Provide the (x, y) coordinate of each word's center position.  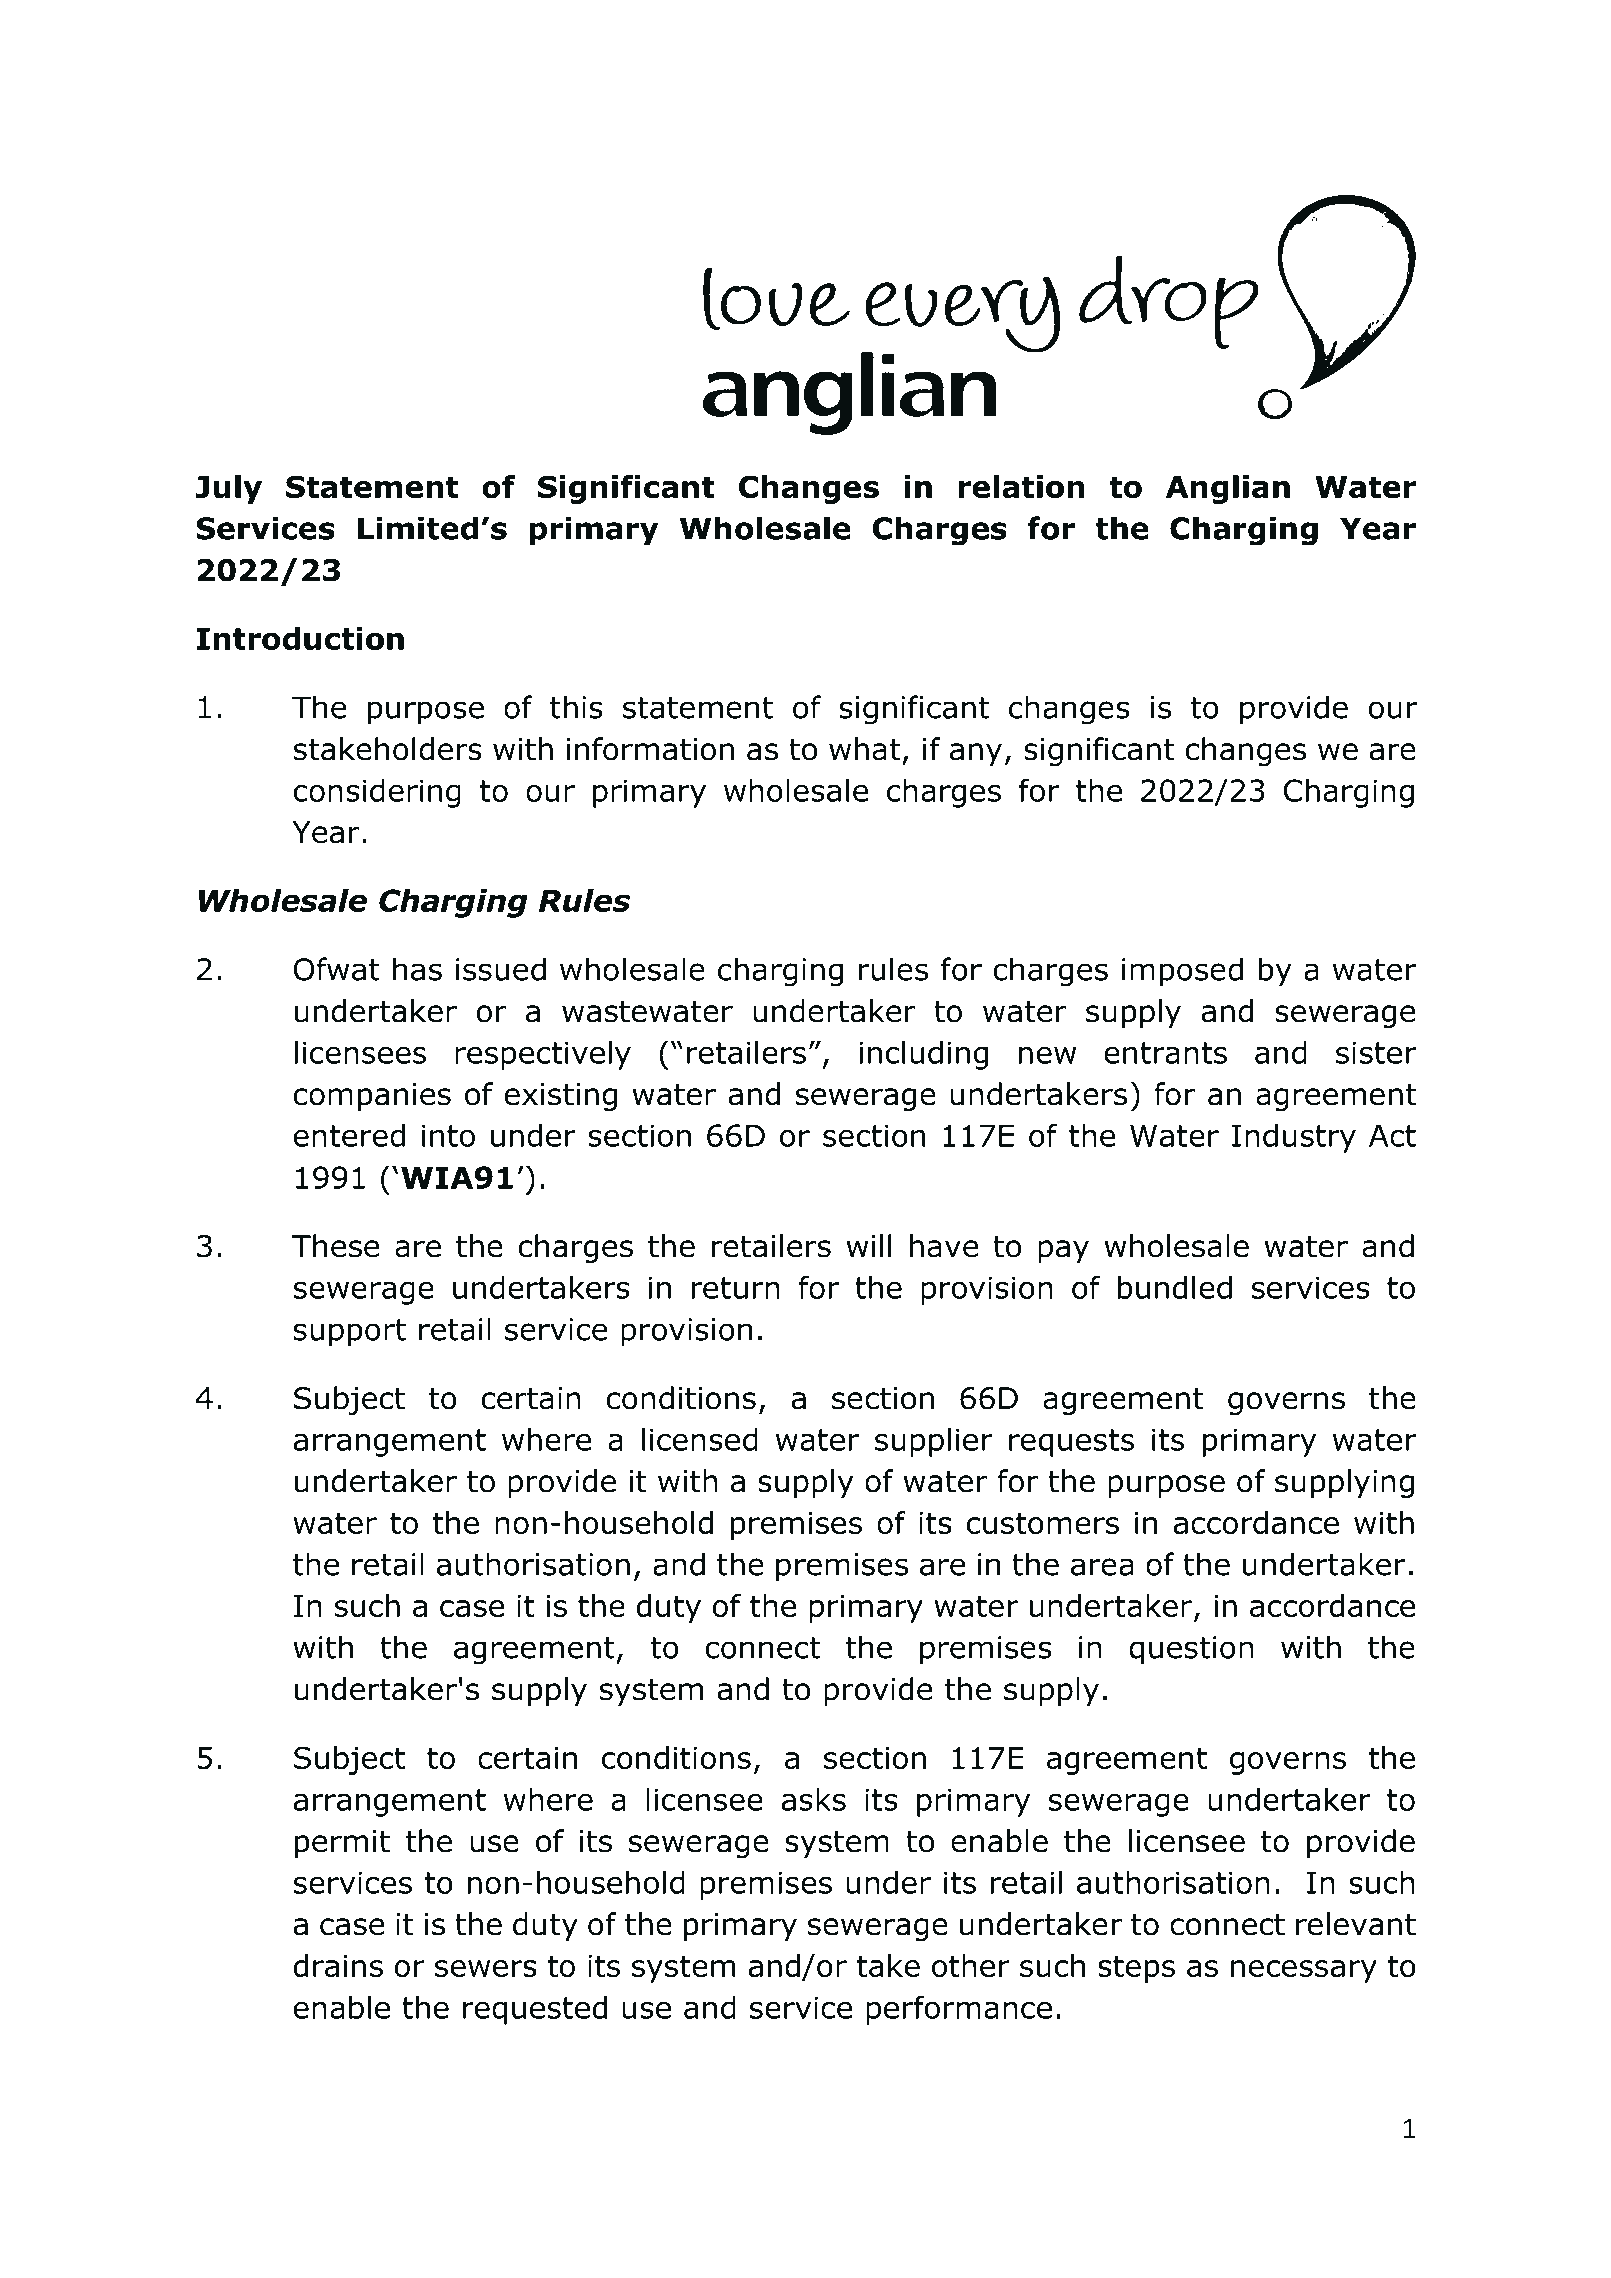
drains (338, 1965)
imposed (1182, 972)
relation (1021, 487)
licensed (700, 1439)
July (228, 489)
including (923, 1055)
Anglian (1228, 489)
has (417, 969)
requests (1071, 1443)
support (350, 1333)
